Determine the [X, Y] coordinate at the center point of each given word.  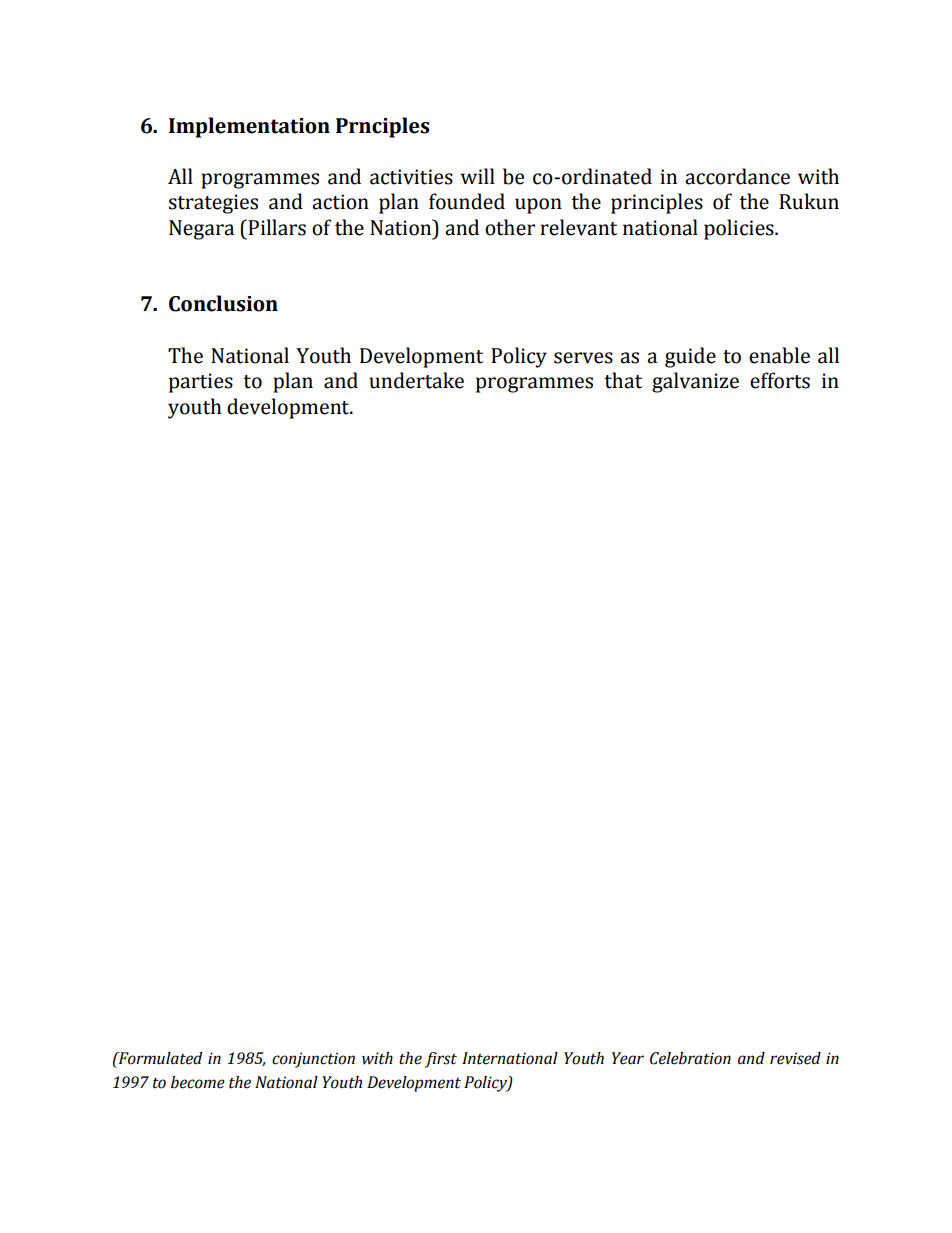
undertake [416, 380]
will [478, 176]
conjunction [313, 1060]
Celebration [690, 1058]
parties [201, 383]
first [441, 1060]
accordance [737, 176]
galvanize [695, 382]
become [198, 1082]
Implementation [249, 127]
